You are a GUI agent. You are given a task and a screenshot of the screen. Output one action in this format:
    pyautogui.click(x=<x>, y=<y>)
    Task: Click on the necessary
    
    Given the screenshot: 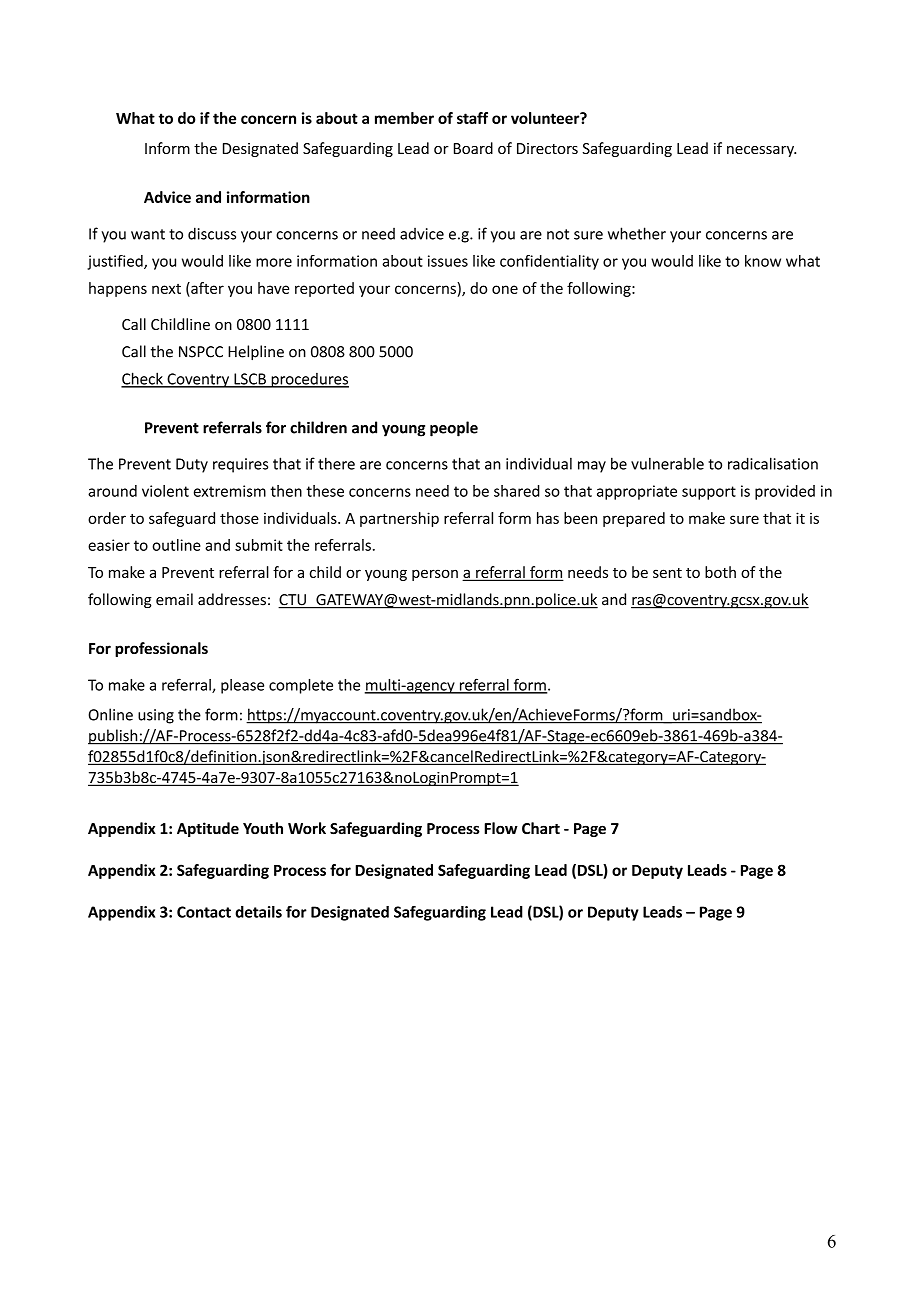 What is the action you would take?
    pyautogui.click(x=761, y=151)
